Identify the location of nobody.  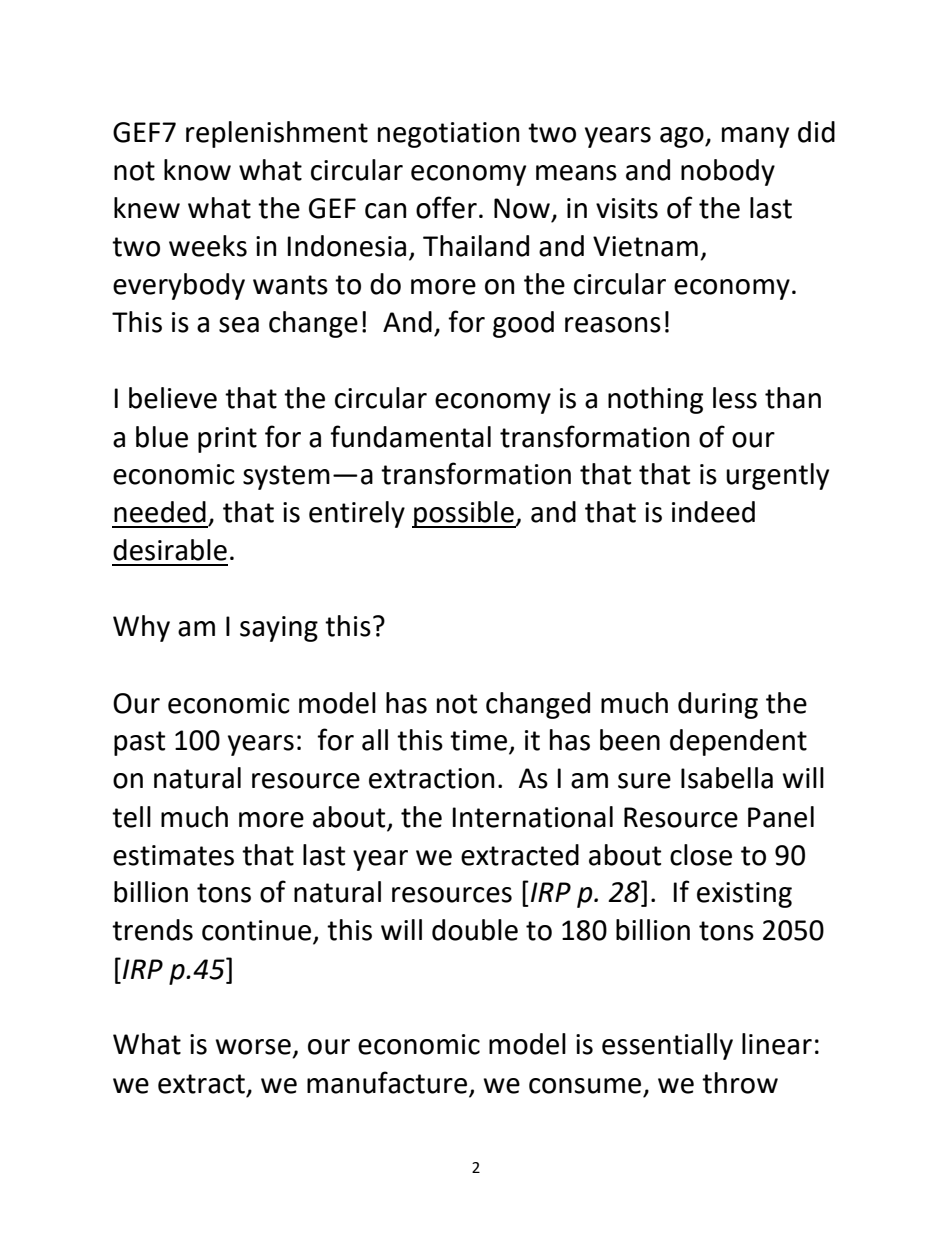
(728, 172).
